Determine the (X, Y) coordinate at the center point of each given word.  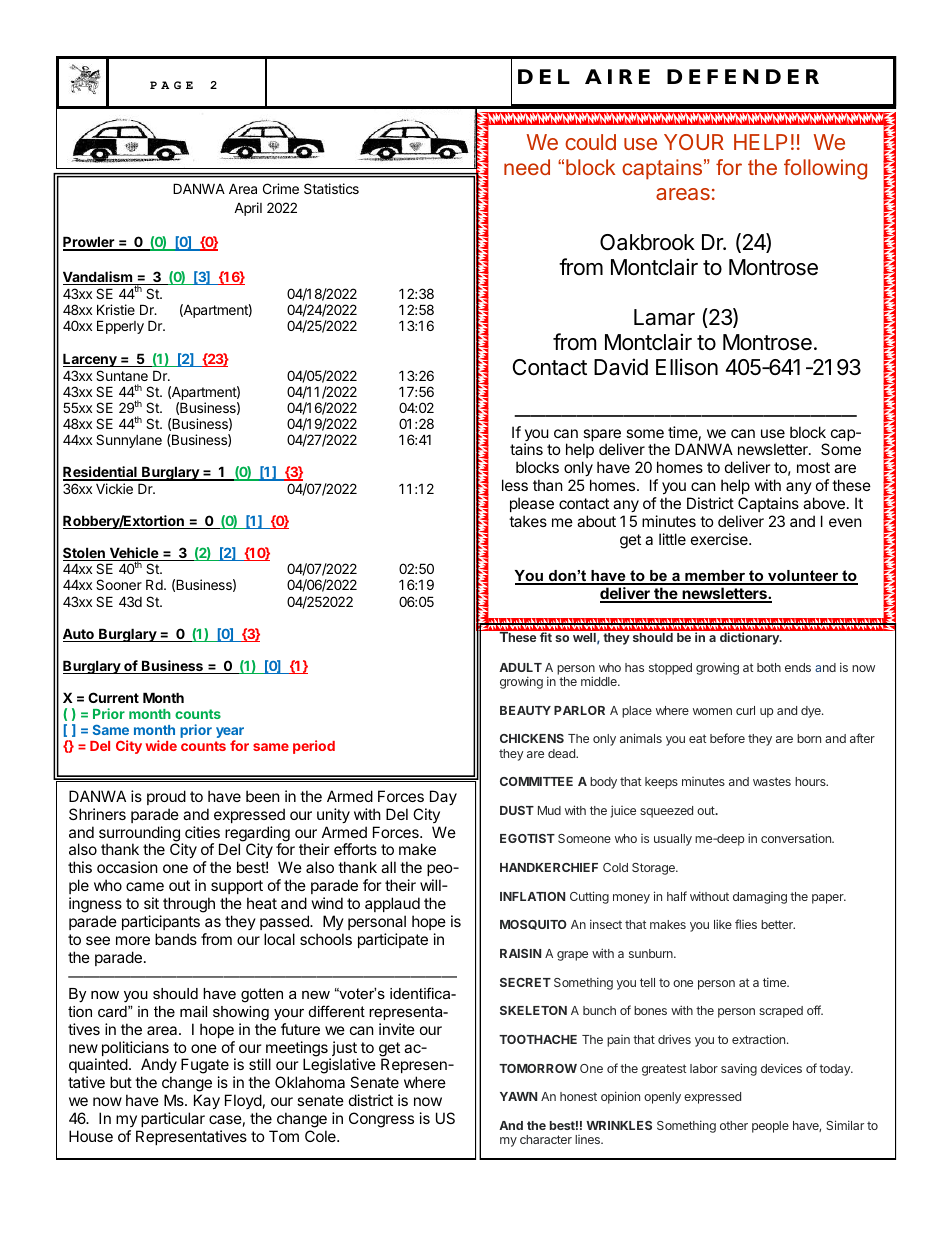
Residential (101, 473)
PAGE (171, 85)
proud (166, 797)
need (527, 167)
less (515, 485)
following (825, 169)
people (770, 1127)
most (813, 467)
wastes (772, 781)
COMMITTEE (536, 781)
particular (173, 1119)
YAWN (518, 1096)
